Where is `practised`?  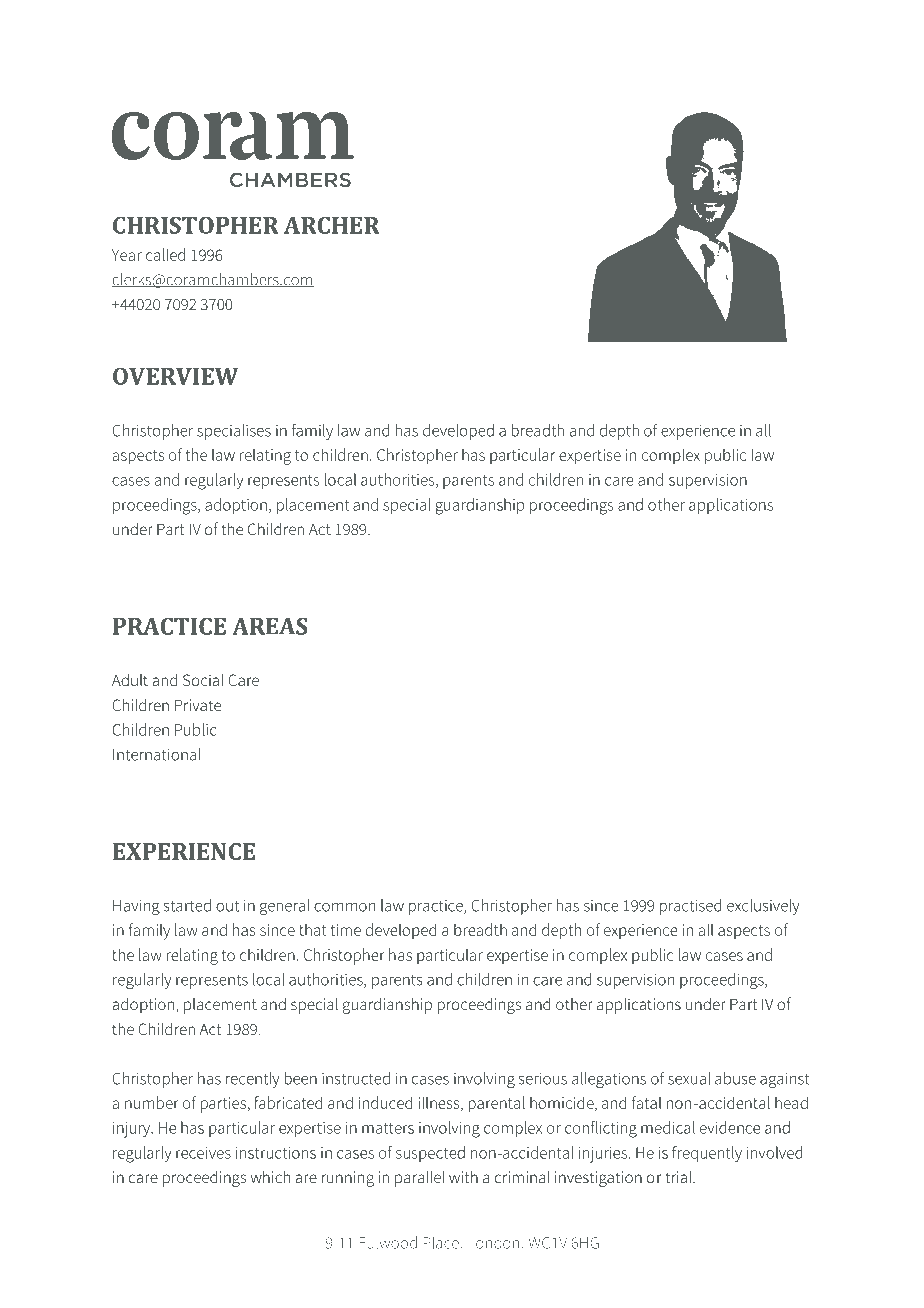 practised is located at coordinates (691, 907).
